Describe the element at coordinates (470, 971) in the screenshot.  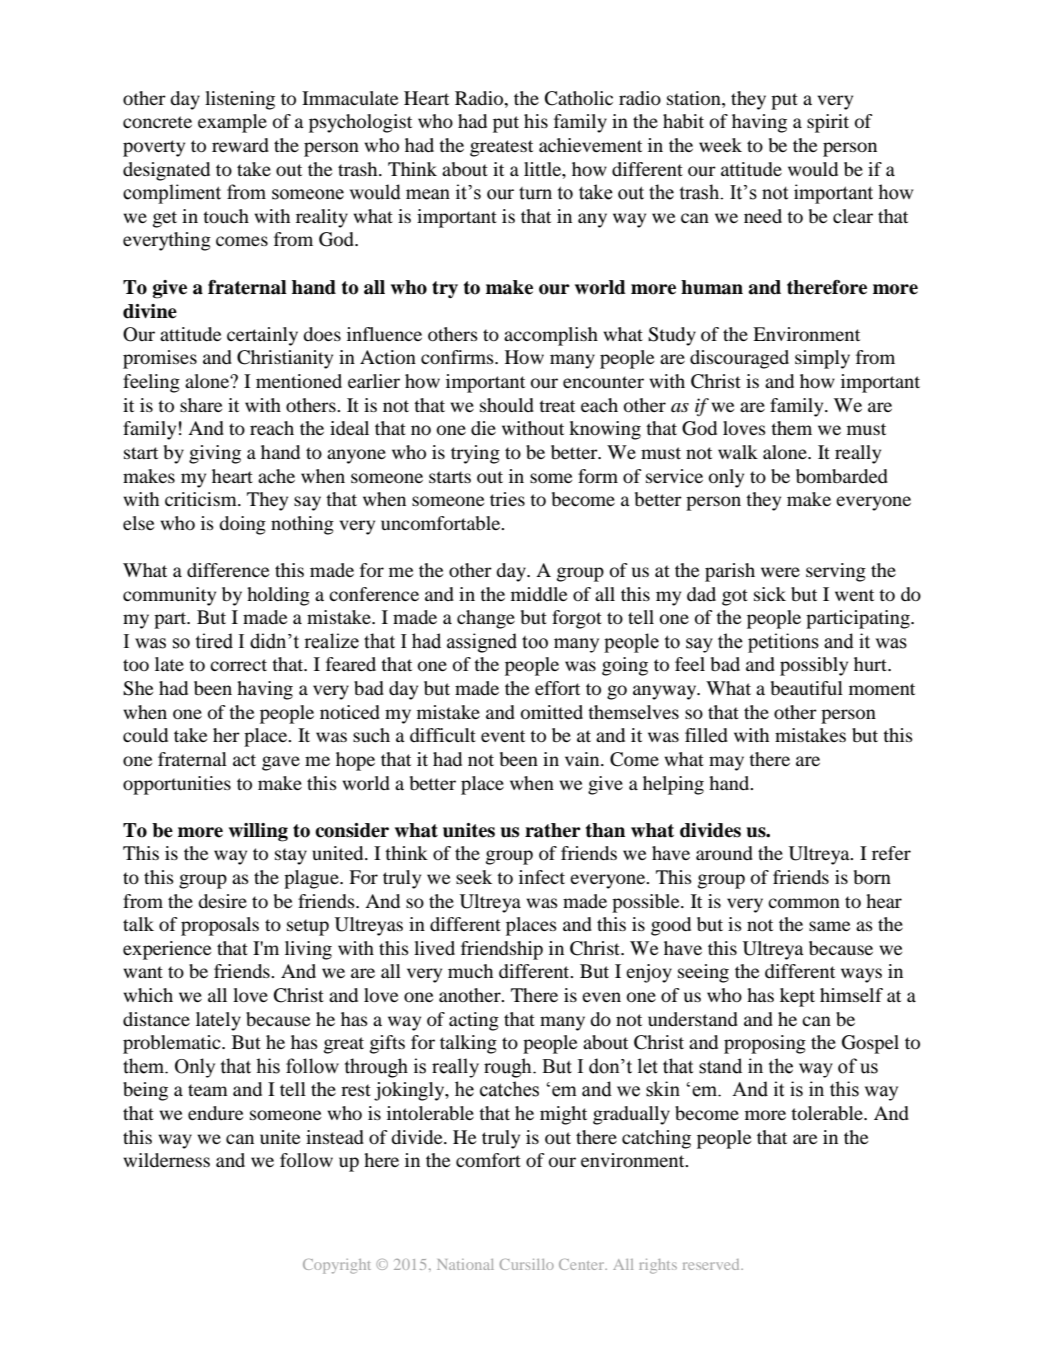
I see `much` at that location.
